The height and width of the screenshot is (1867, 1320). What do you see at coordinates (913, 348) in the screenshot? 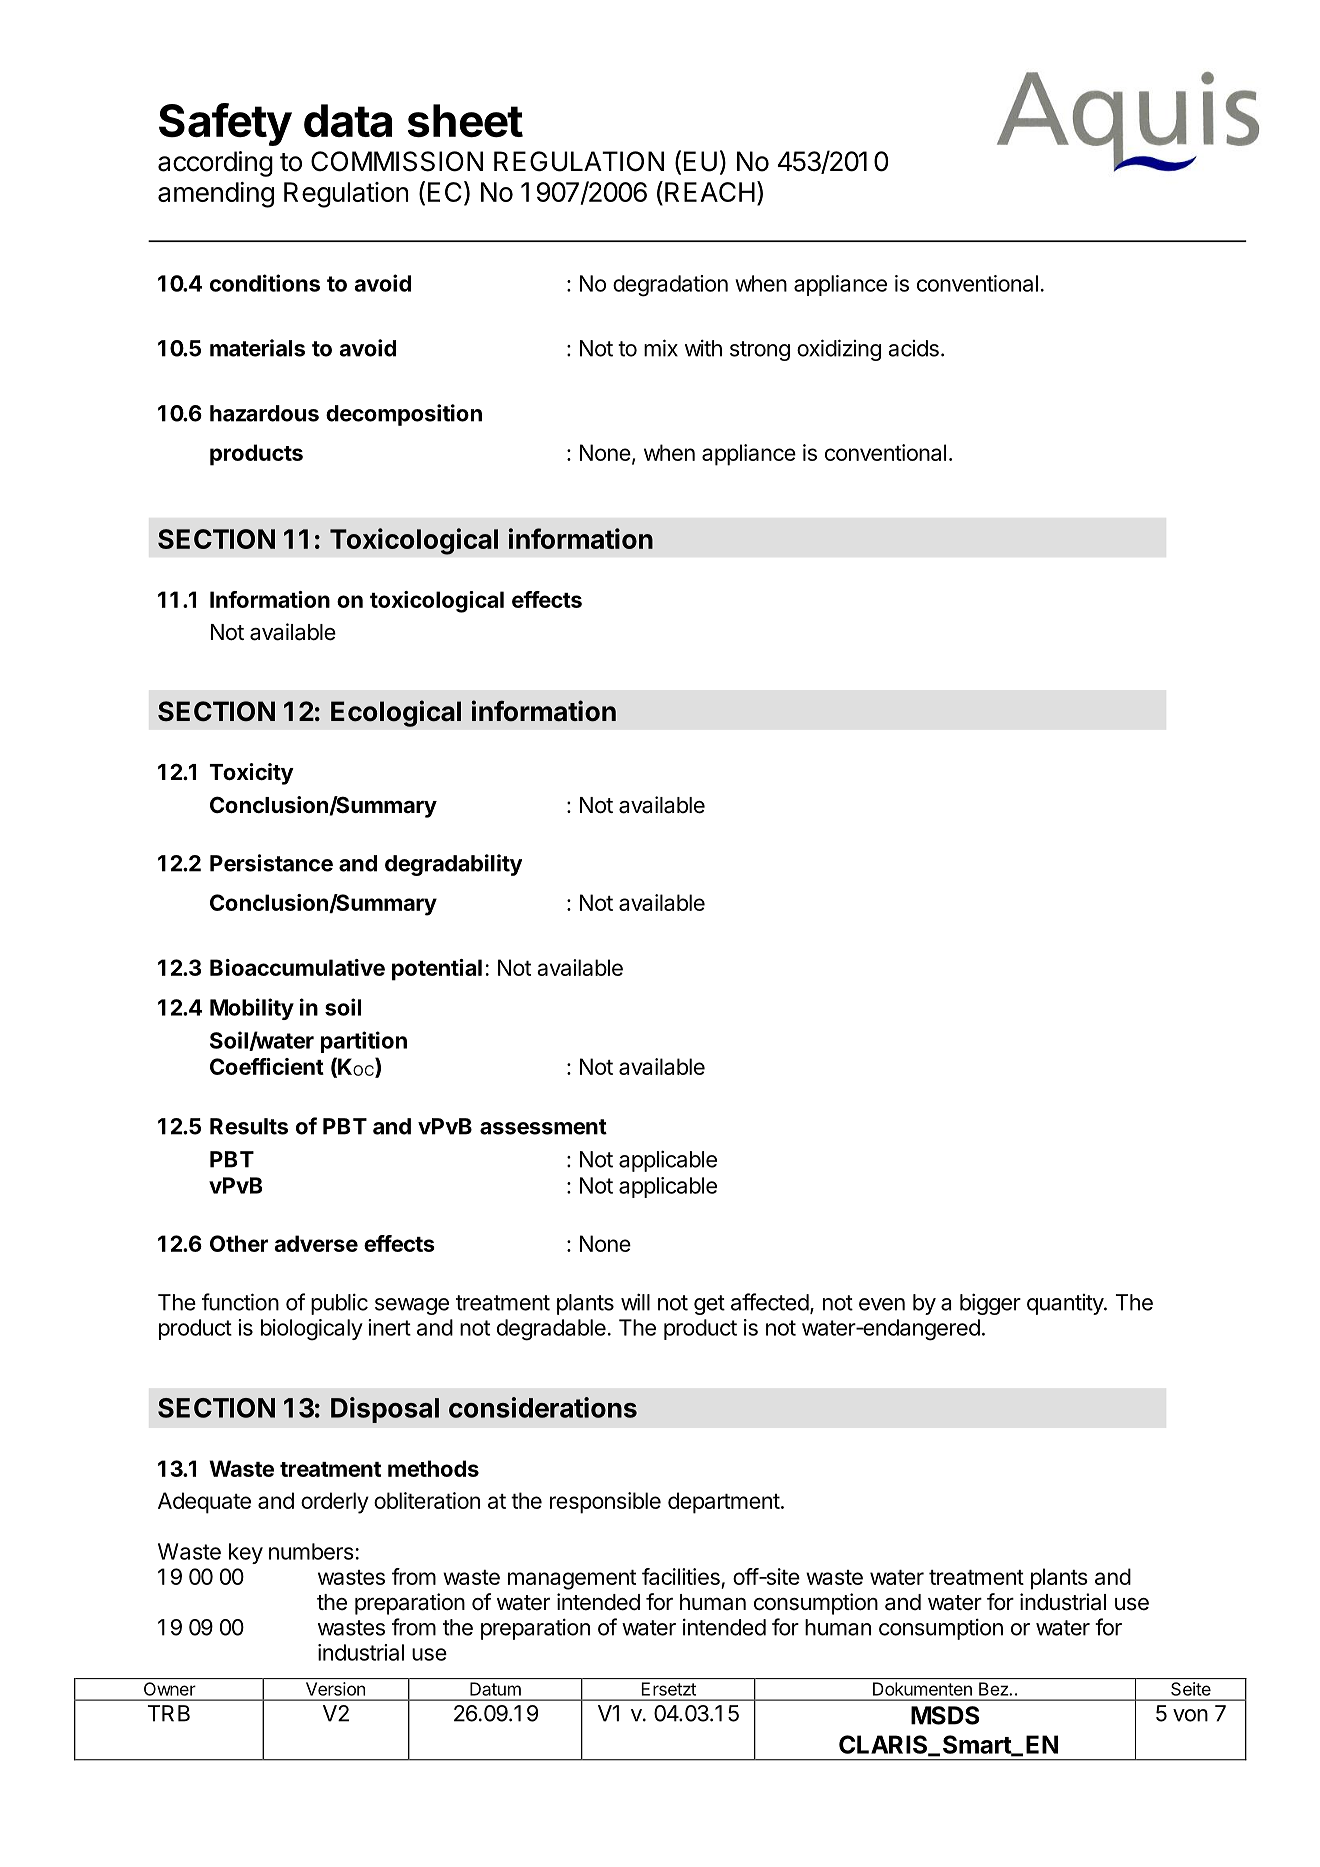
I see `acids` at bounding box center [913, 348].
